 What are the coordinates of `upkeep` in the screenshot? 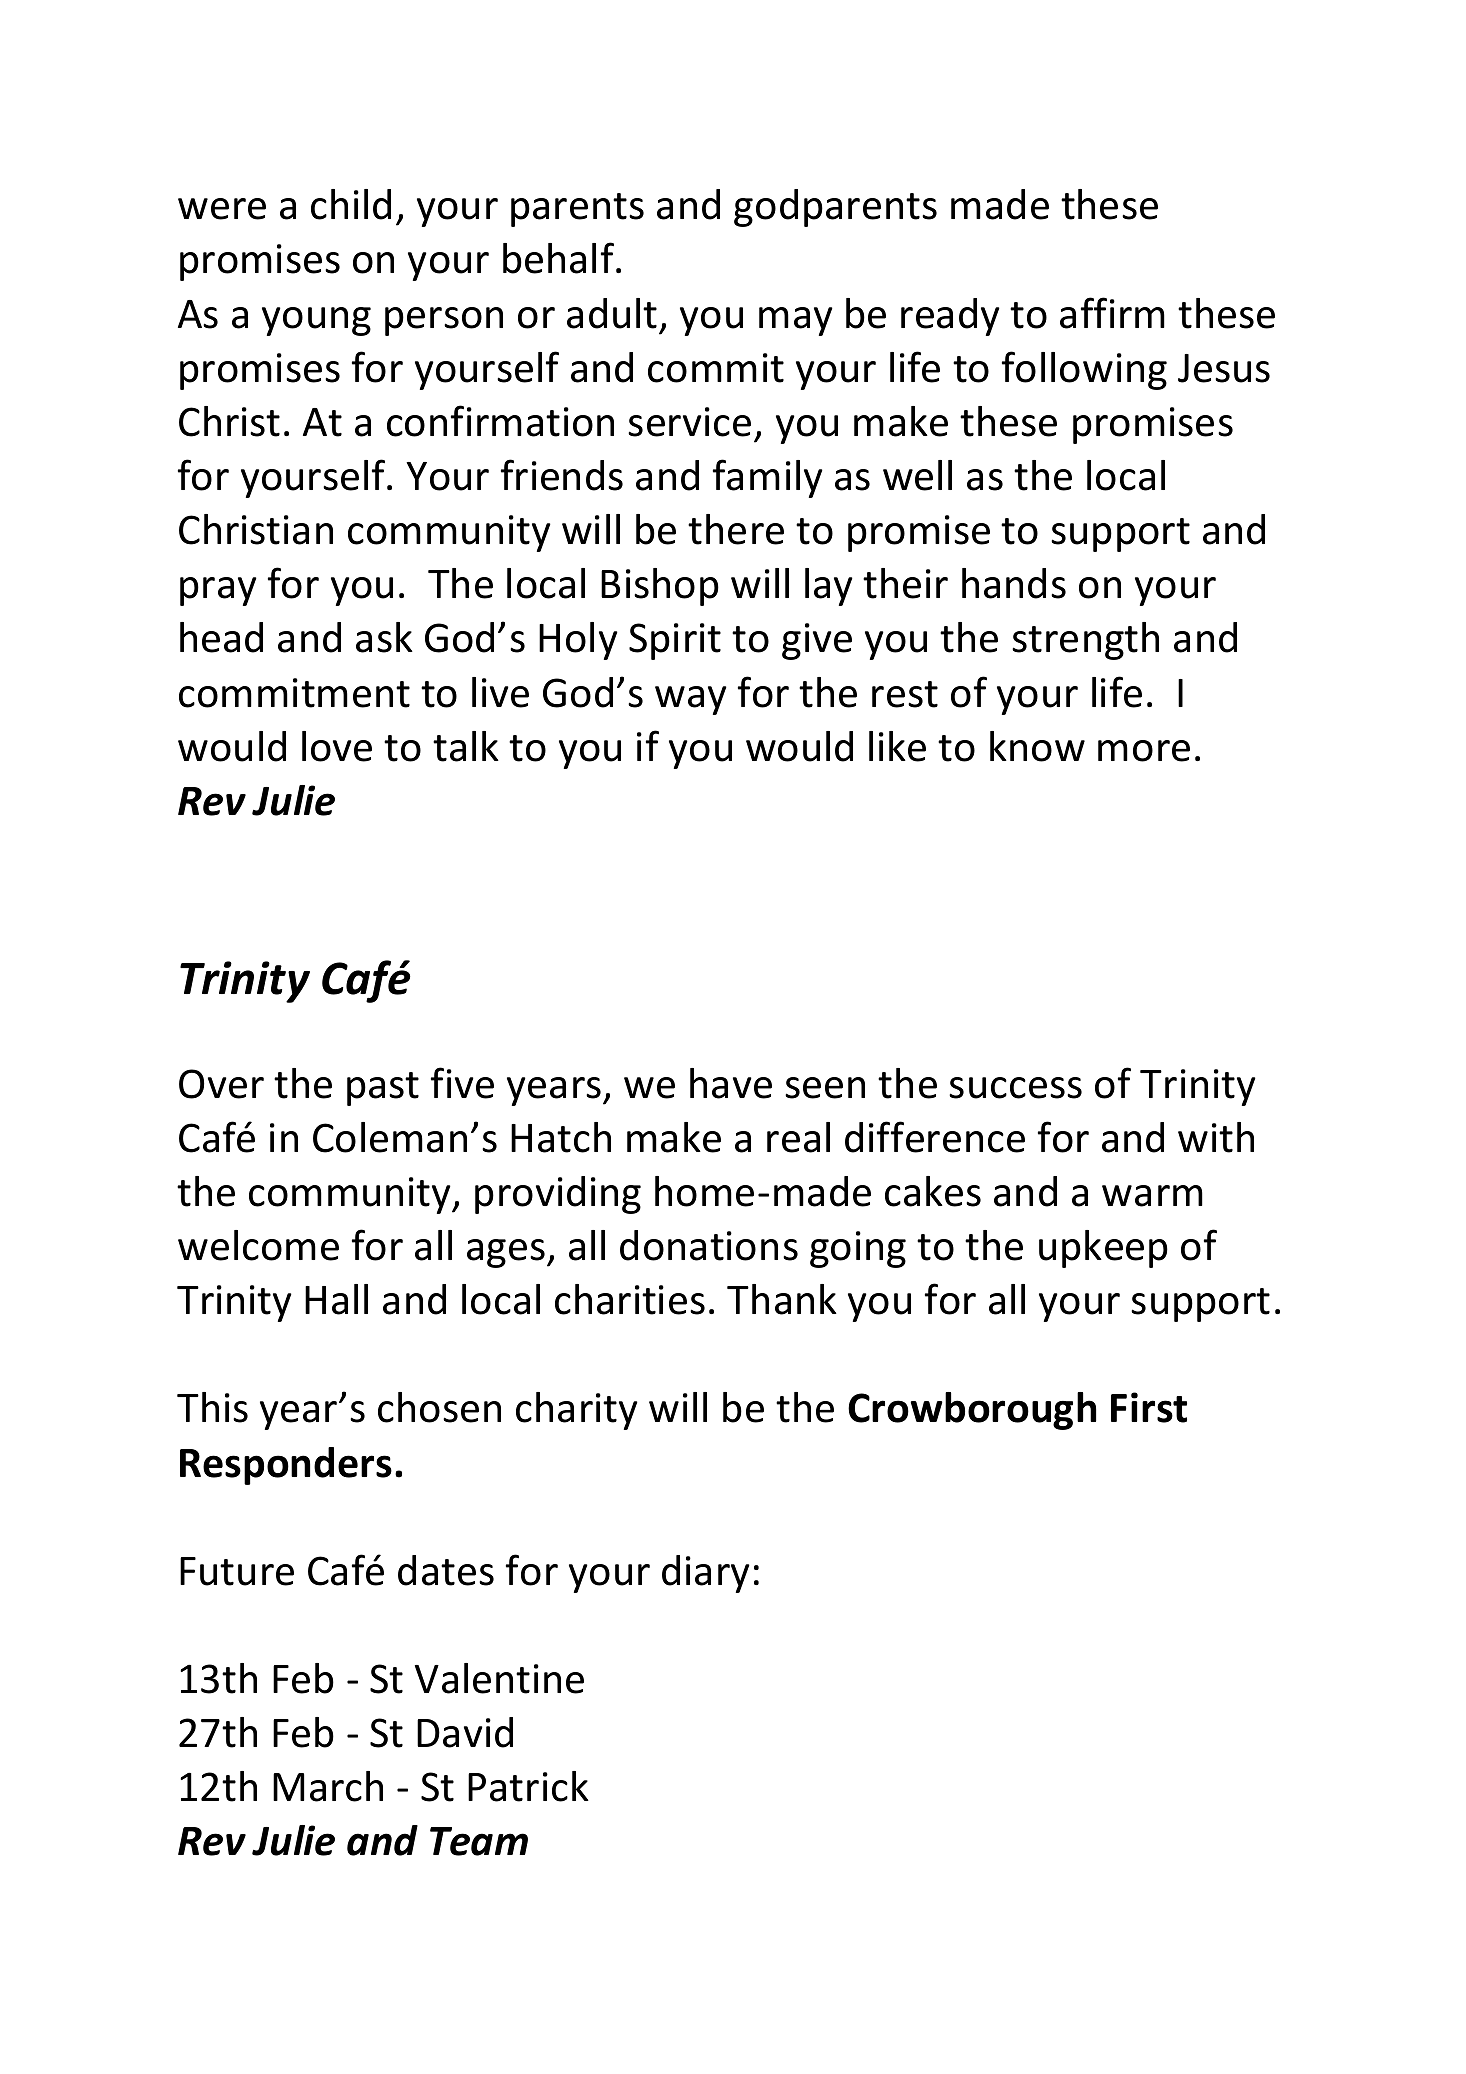 It's located at (1103, 1249).
